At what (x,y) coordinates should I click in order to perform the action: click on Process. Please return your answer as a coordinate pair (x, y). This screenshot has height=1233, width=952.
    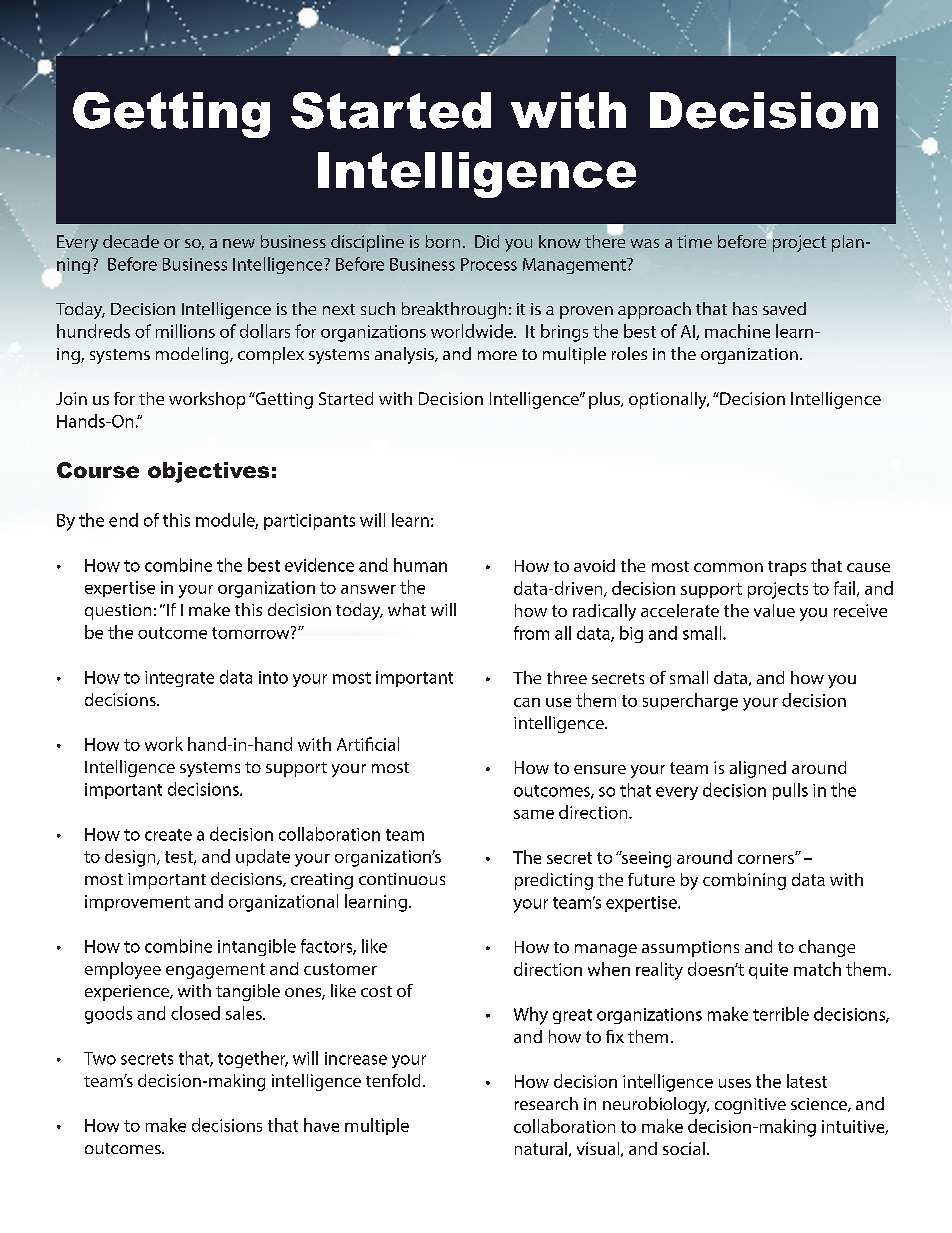
    Looking at the image, I should click on (489, 264).
